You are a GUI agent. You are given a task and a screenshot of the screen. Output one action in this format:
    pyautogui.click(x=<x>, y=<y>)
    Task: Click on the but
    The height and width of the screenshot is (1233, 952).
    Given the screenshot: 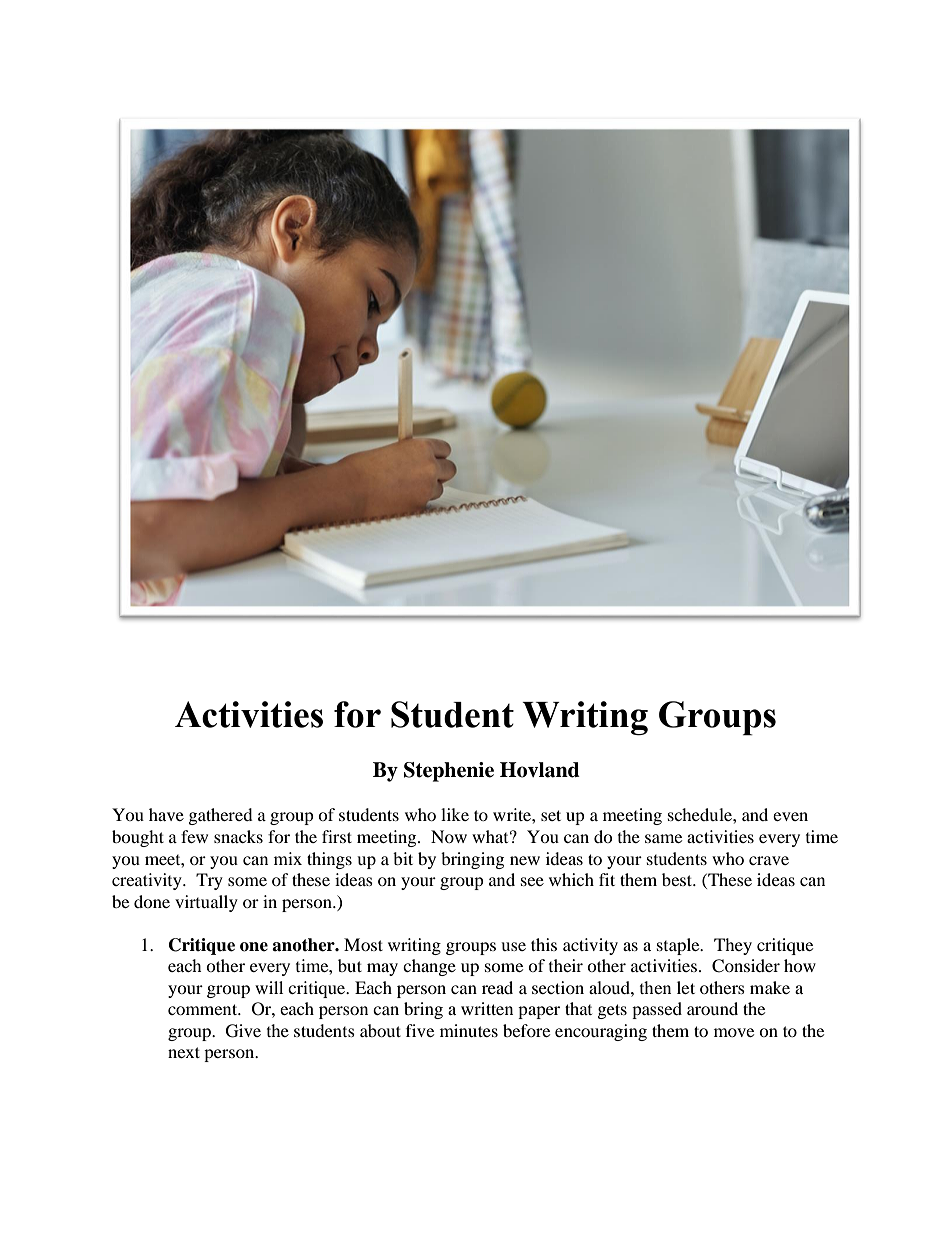 What is the action you would take?
    pyautogui.click(x=350, y=965)
